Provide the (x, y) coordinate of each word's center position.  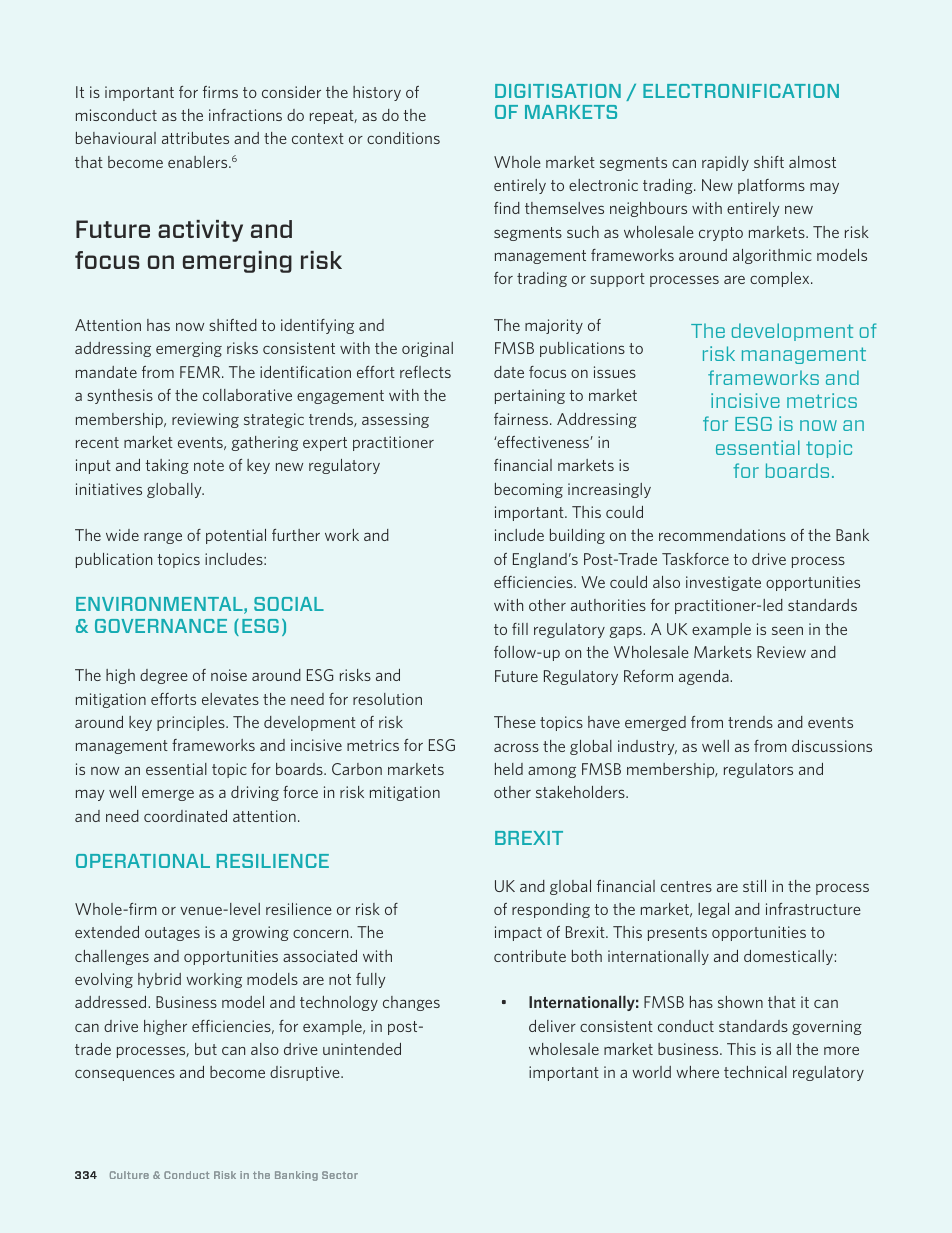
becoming (529, 490)
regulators (758, 770)
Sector (340, 1175)
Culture (129, 1175)
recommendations (722, 535)
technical (755, 1072)
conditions (403, 138)
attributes (195, 138)
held (509, 769)
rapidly (725, 163)
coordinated (185, 816)
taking (167, 466)
